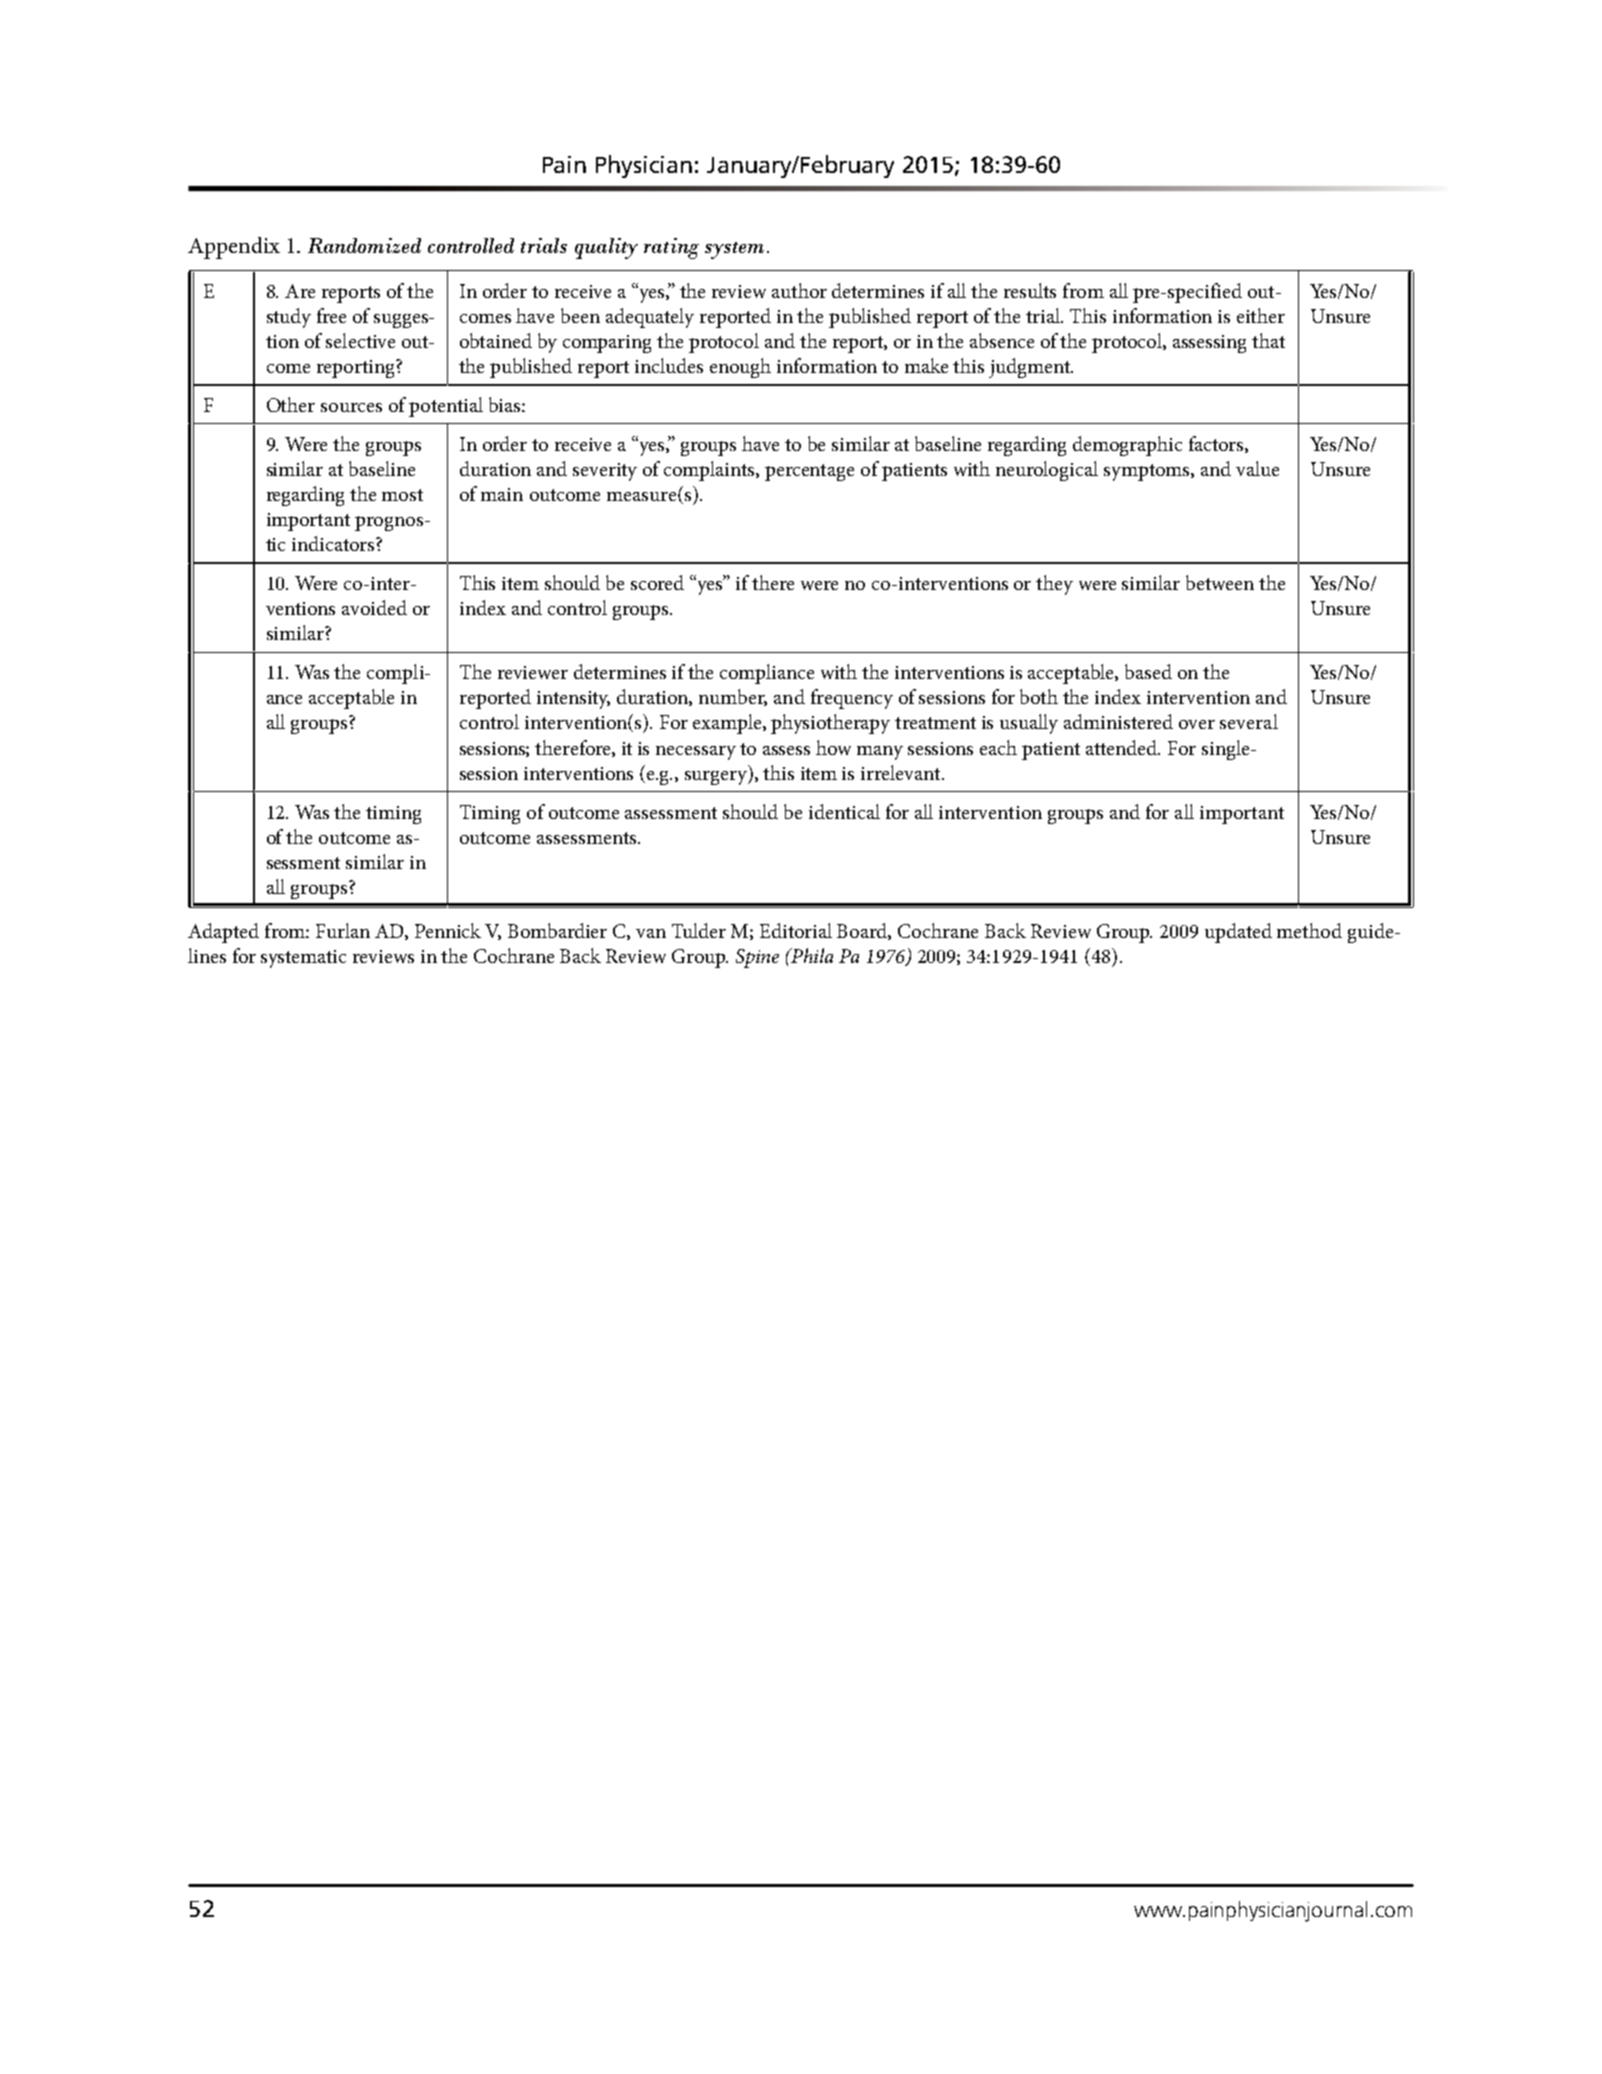 Image resolution: width=1602 pixels, height=2074 pixels. I want to click on sources, so click(351, 407).
